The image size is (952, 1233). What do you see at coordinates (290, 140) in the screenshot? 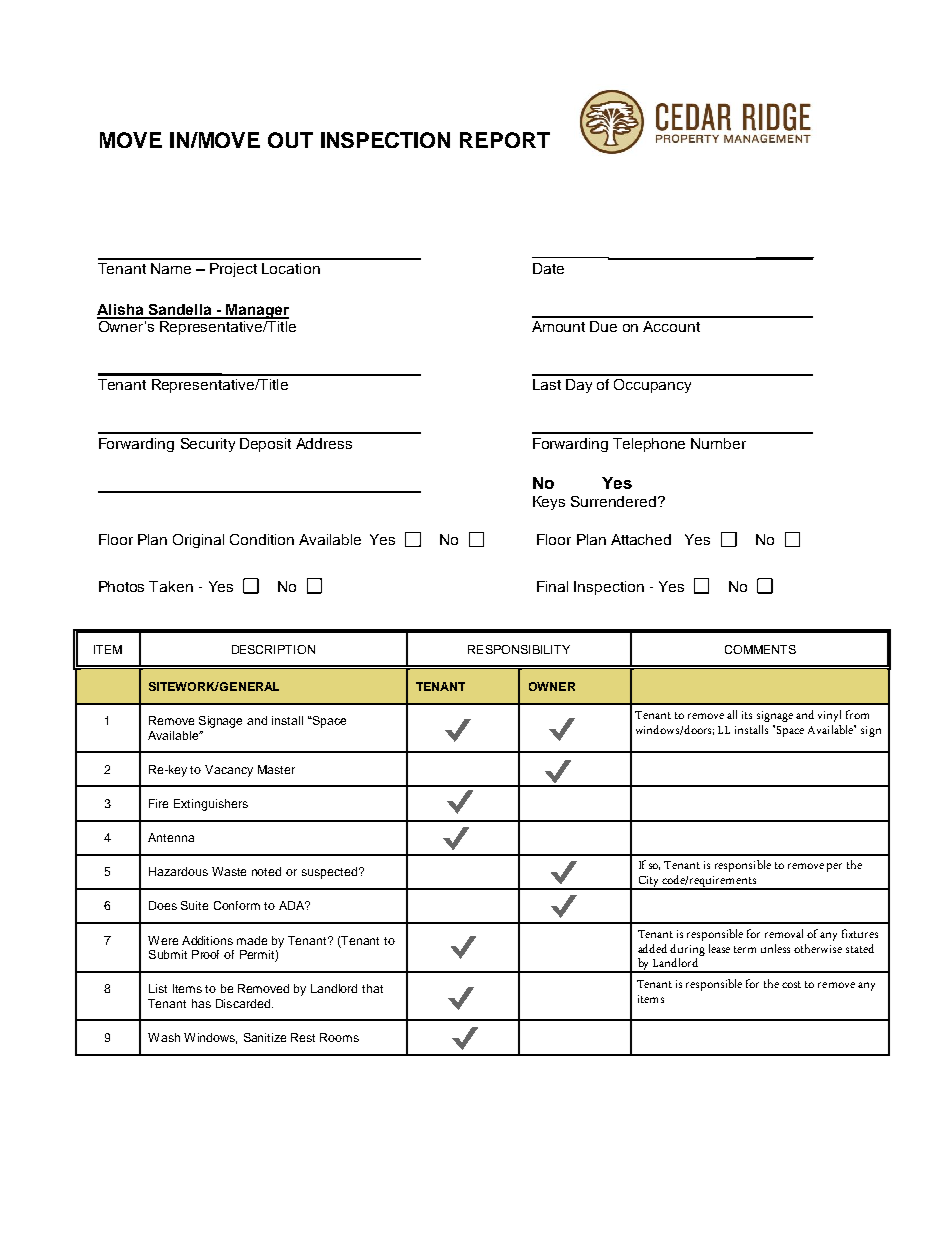
I see `OUT` at bounding box center [290, 140].
